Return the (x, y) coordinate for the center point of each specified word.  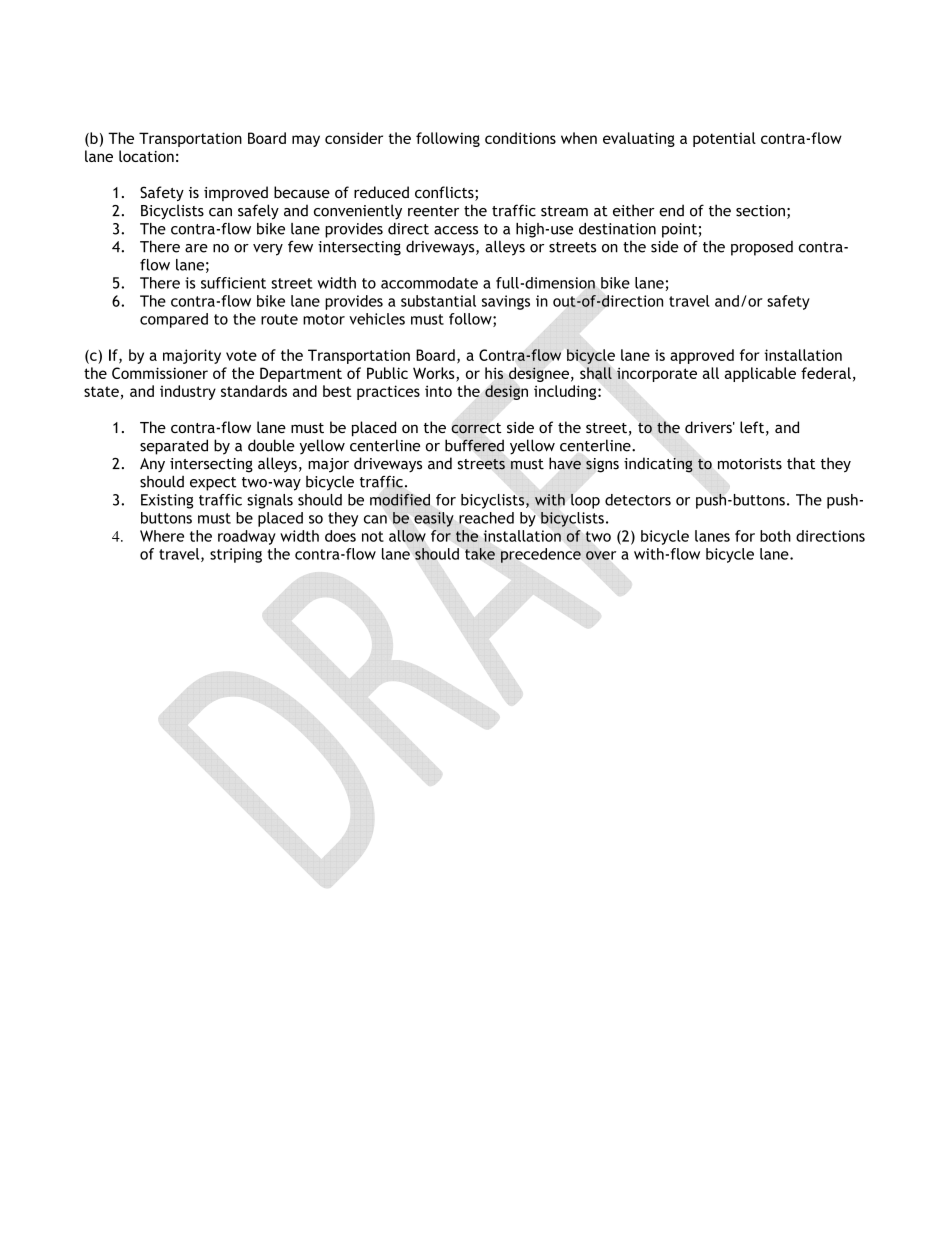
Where (162, 536)
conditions (520, 138)
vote (241, 355)
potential (724, 139)
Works (434, 373)
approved (702, 356)
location (146, 156)
